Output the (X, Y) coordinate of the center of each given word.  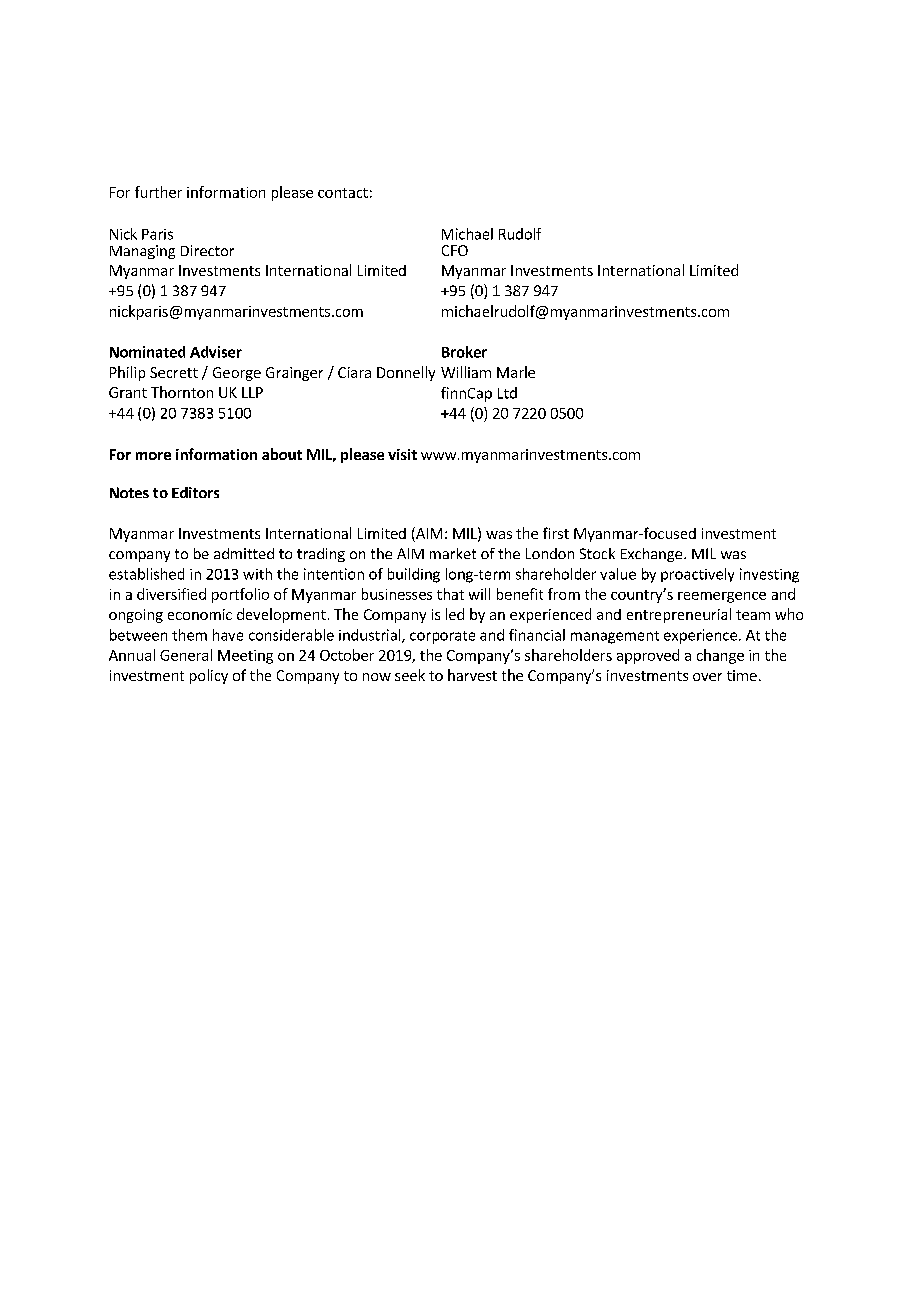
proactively (697, 575)
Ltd (507, 393)
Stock (597, 553)
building (414, 575)
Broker (464, 352)
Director (207, 250)
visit (402, 454)
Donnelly (406, 373)
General (186, 655)
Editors (195, 492)
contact (343, 193)
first (556, 533)
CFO (455, 250)
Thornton (182, 392)
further (158, 192)
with (257, 574)
